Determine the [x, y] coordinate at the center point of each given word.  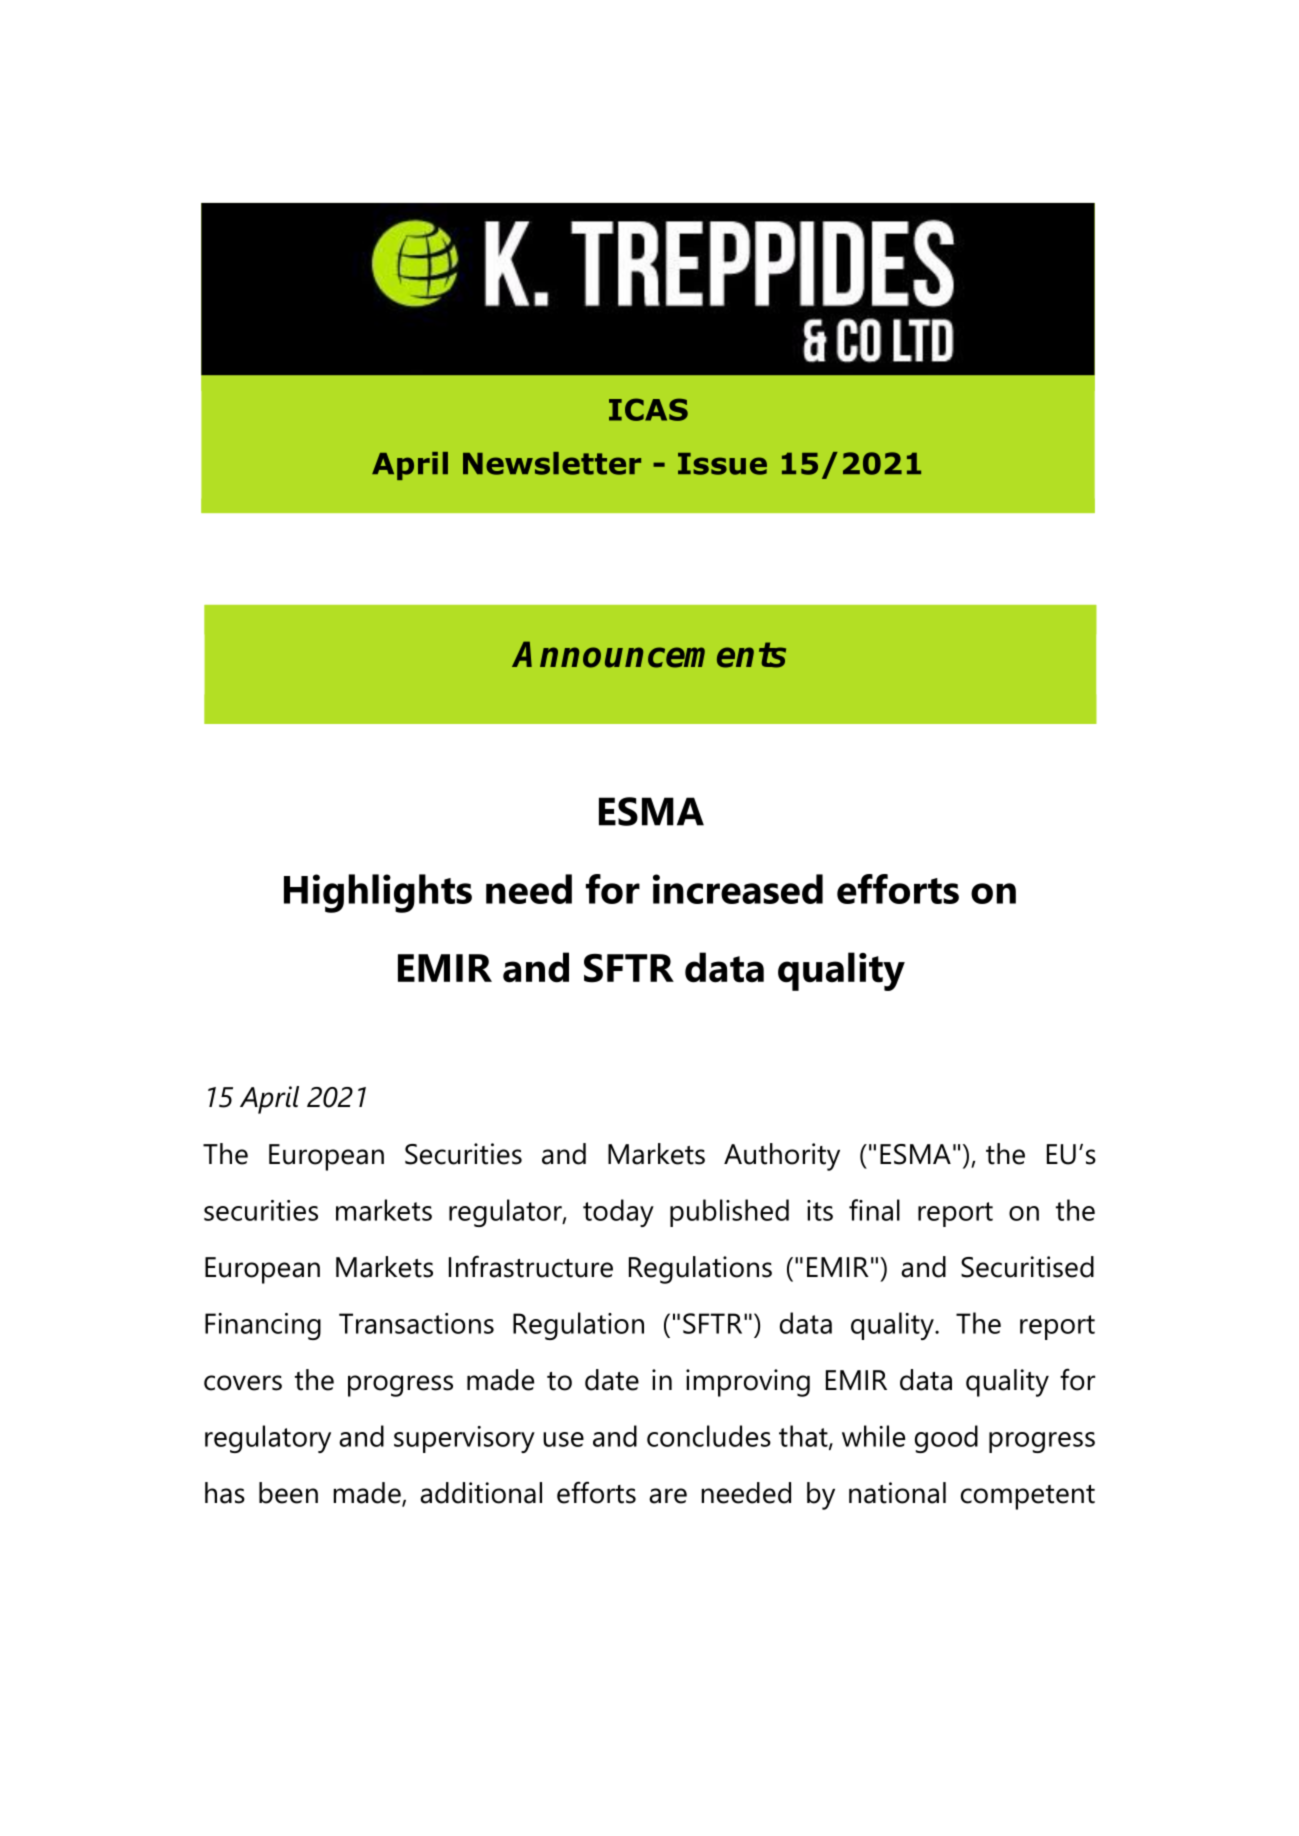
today [618, 1213]
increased [738, 889]
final [874, 1210]
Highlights [378, 893]
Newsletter [552, 463]
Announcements [649, 654]
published [729, 1213]
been [288, 1493]
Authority [782, 1157]
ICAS [648, 409]
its [820, 1210]
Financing [263, 1326]
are [668, 1496]
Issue [722, 464]
